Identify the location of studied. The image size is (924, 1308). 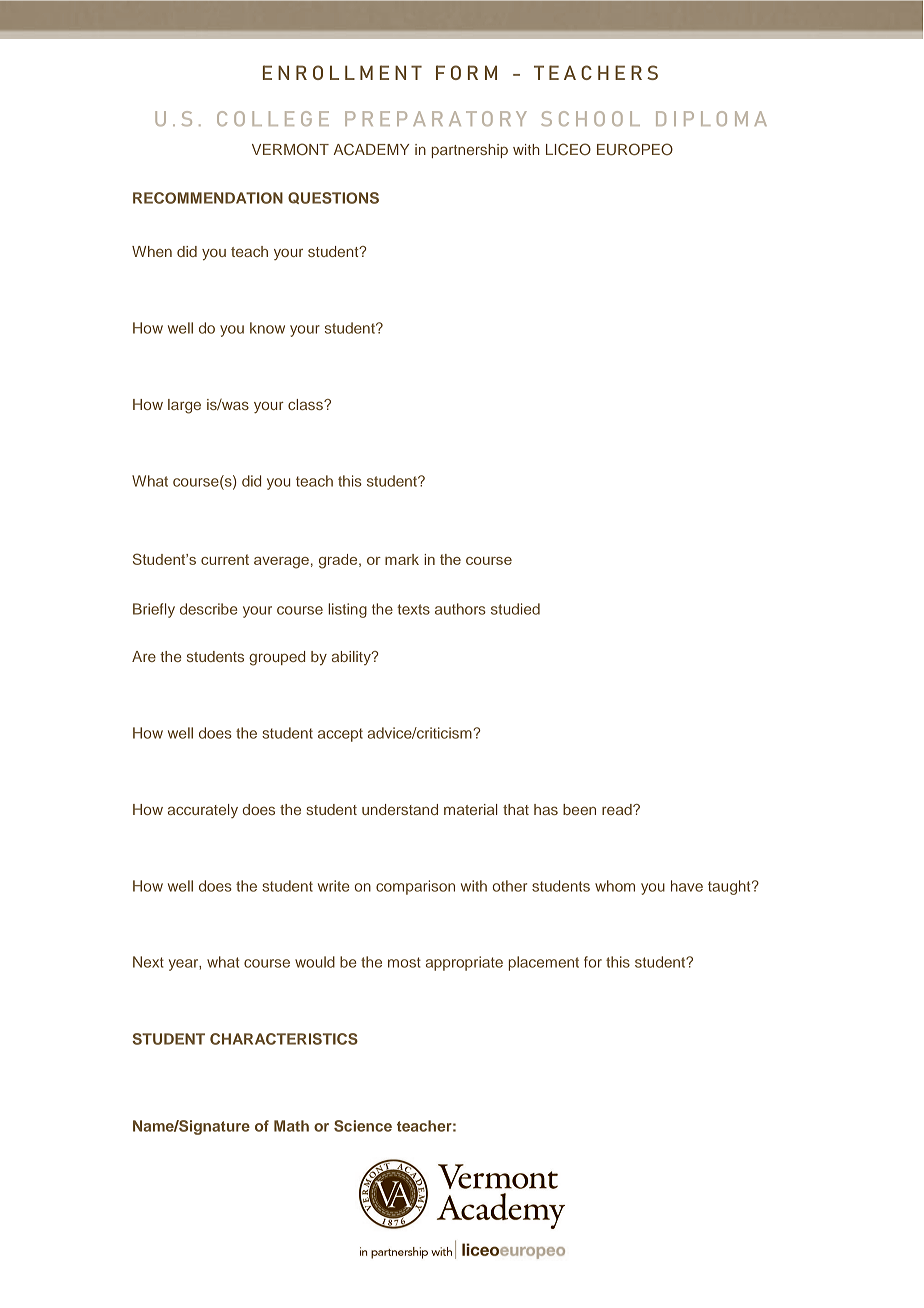
(515, 609).
